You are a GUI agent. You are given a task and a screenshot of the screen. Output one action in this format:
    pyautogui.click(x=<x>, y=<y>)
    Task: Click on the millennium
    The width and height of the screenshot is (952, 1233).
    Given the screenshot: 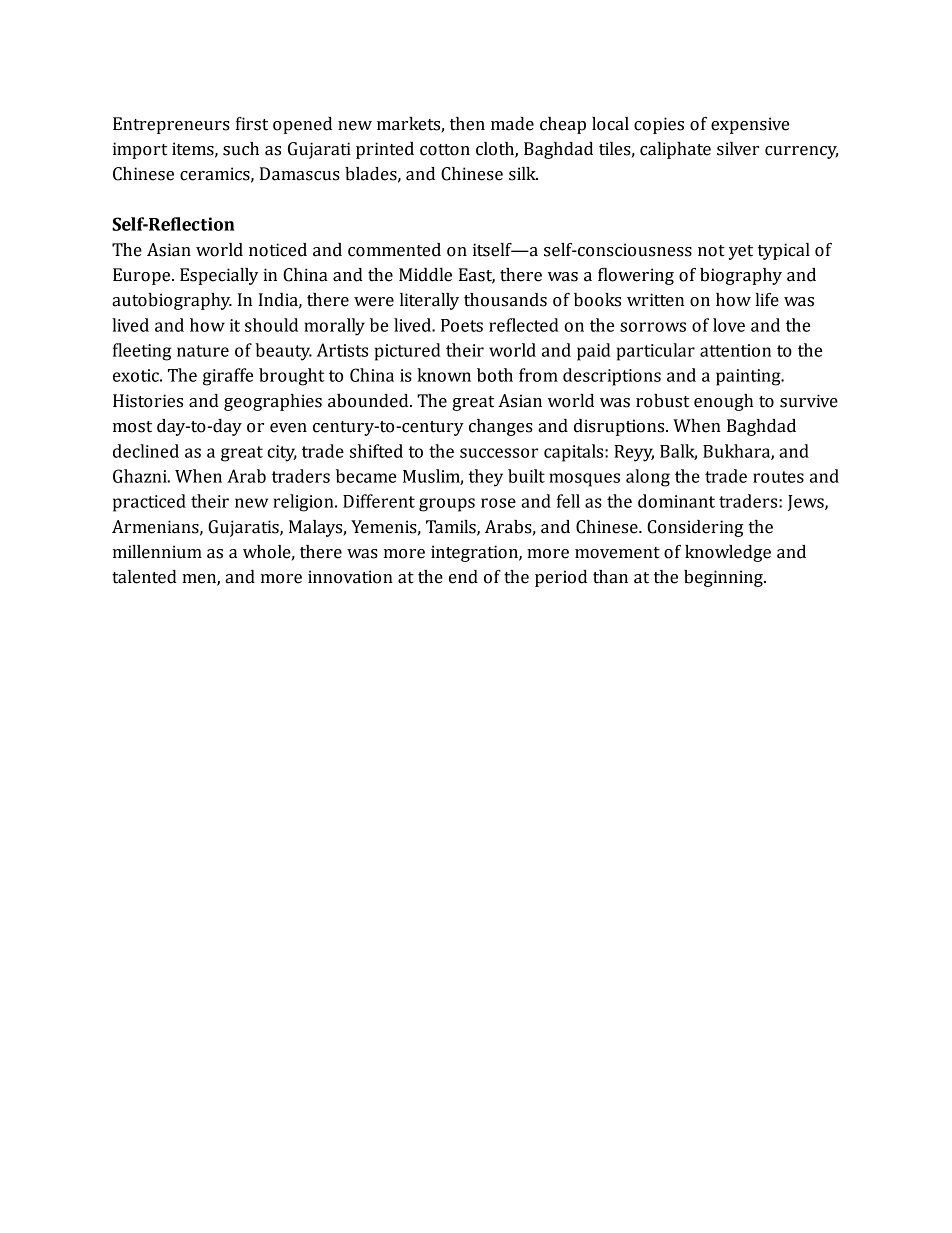 What is the action you would take?
    pyautogui.click(x=157, y=552)
